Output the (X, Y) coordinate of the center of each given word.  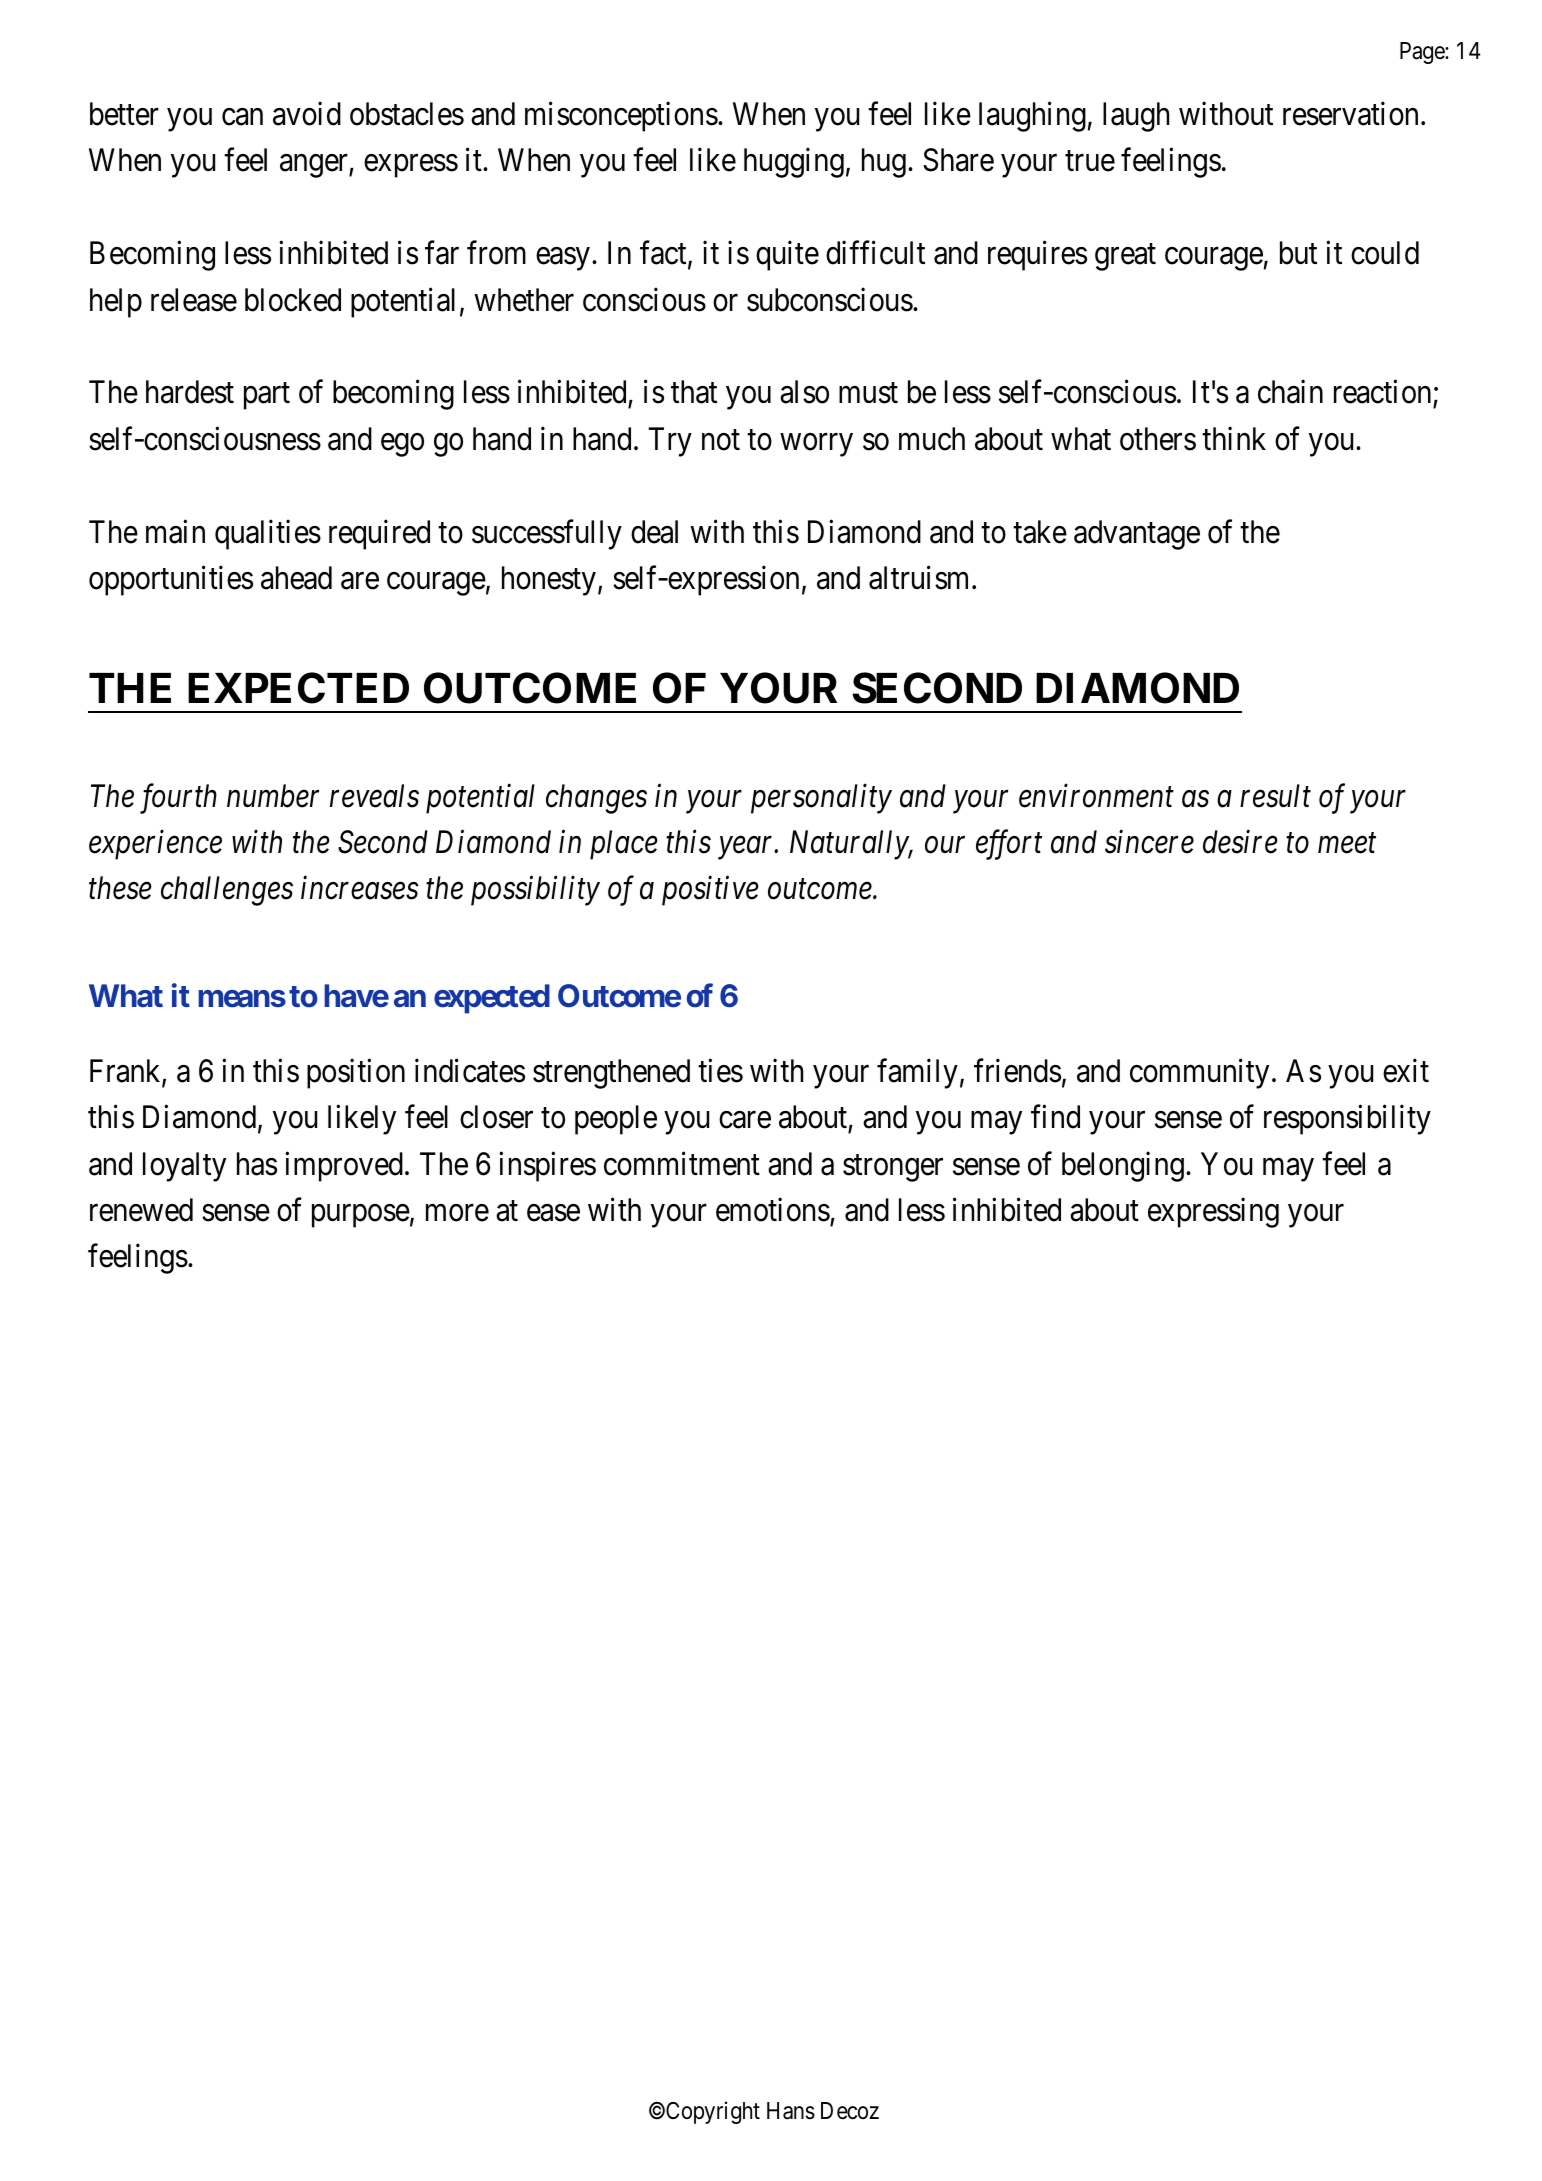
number (273, 796)
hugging (794, 163)
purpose (361, 1216)
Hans (791, 2111)
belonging (1123, 1166)
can (242, 117)
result (1275, 796)
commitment (682, 1163)
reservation (1350, 113)
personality (821, 799)
